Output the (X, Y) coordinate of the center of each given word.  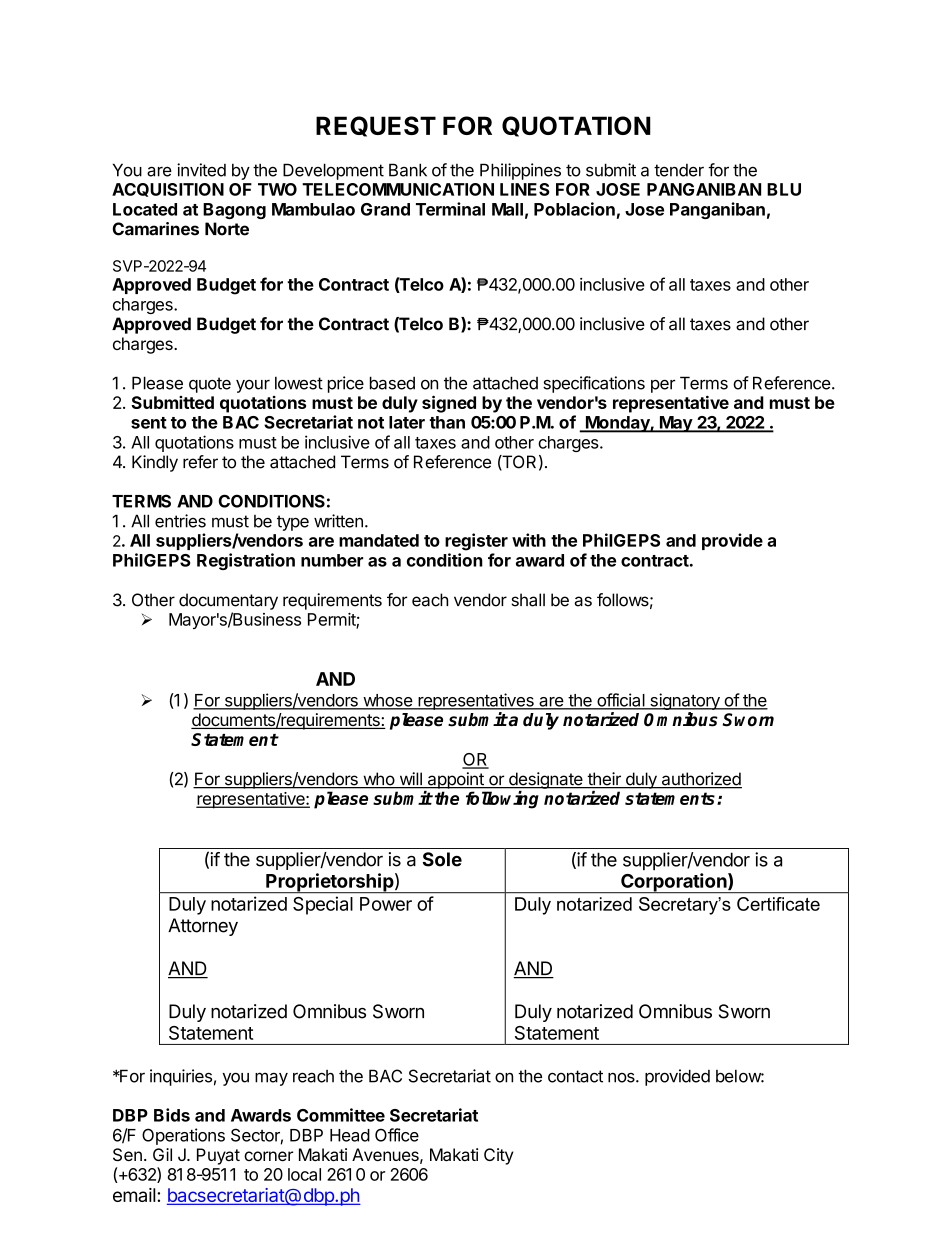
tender (679, 170)
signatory (685, 703)
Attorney (203, 927)
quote (210, 385)
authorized (700, 780)
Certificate (778, 904)
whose (387, 701)
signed (449, 404)
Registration (246, 561)
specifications (594, 384)
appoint (455, 780)
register (476, 542)
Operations (183, 1136)
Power (386, 904)
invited (201, 170)
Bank (408, 170)
